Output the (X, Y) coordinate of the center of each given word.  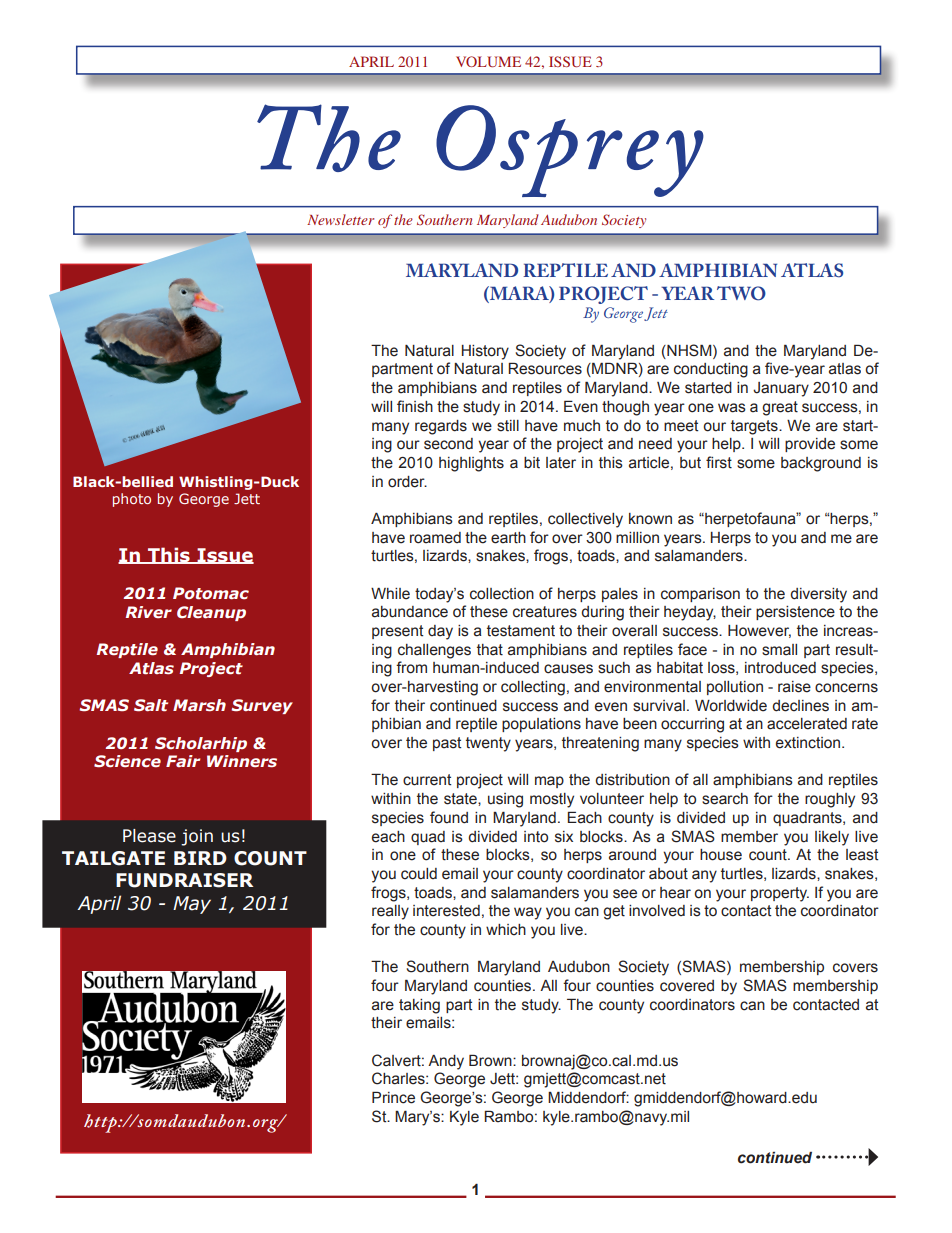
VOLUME (488, 61)
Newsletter (340, 219)
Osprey (570, 151)
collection (502, 594)
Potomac (211, 593)
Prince (393, 1097)
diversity (818, 595)
